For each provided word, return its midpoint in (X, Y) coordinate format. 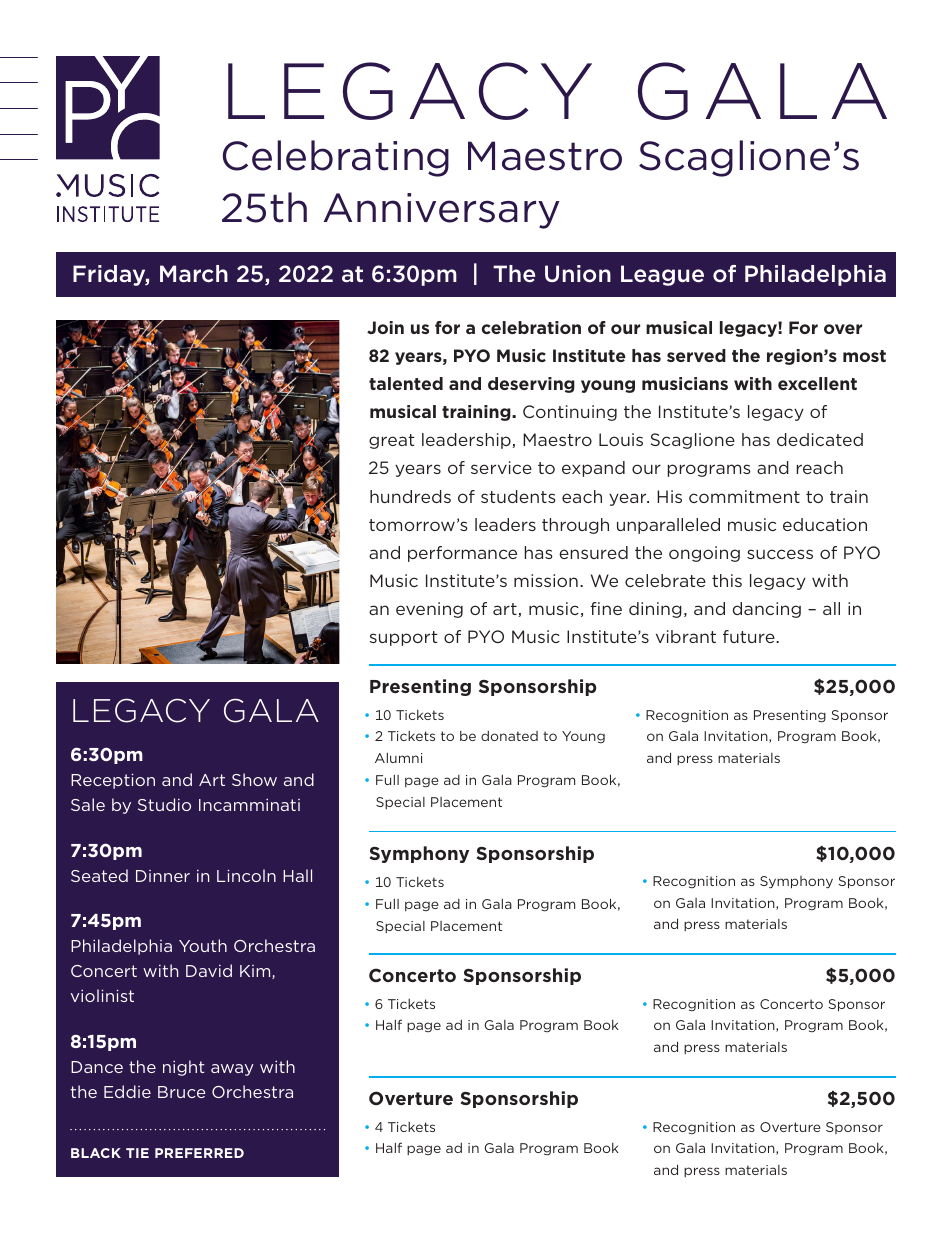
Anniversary (442, 211)
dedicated (820, 439)
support (403, 638)
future (750, 636)
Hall (297, 875)
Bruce (182, 1092)
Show (254, 779)
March (194, 274)
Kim (256, 972)
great (392, 441)
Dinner (163, 876)
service (501, 467)
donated (509, 736)
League (662, 275)
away (232, 1070)
